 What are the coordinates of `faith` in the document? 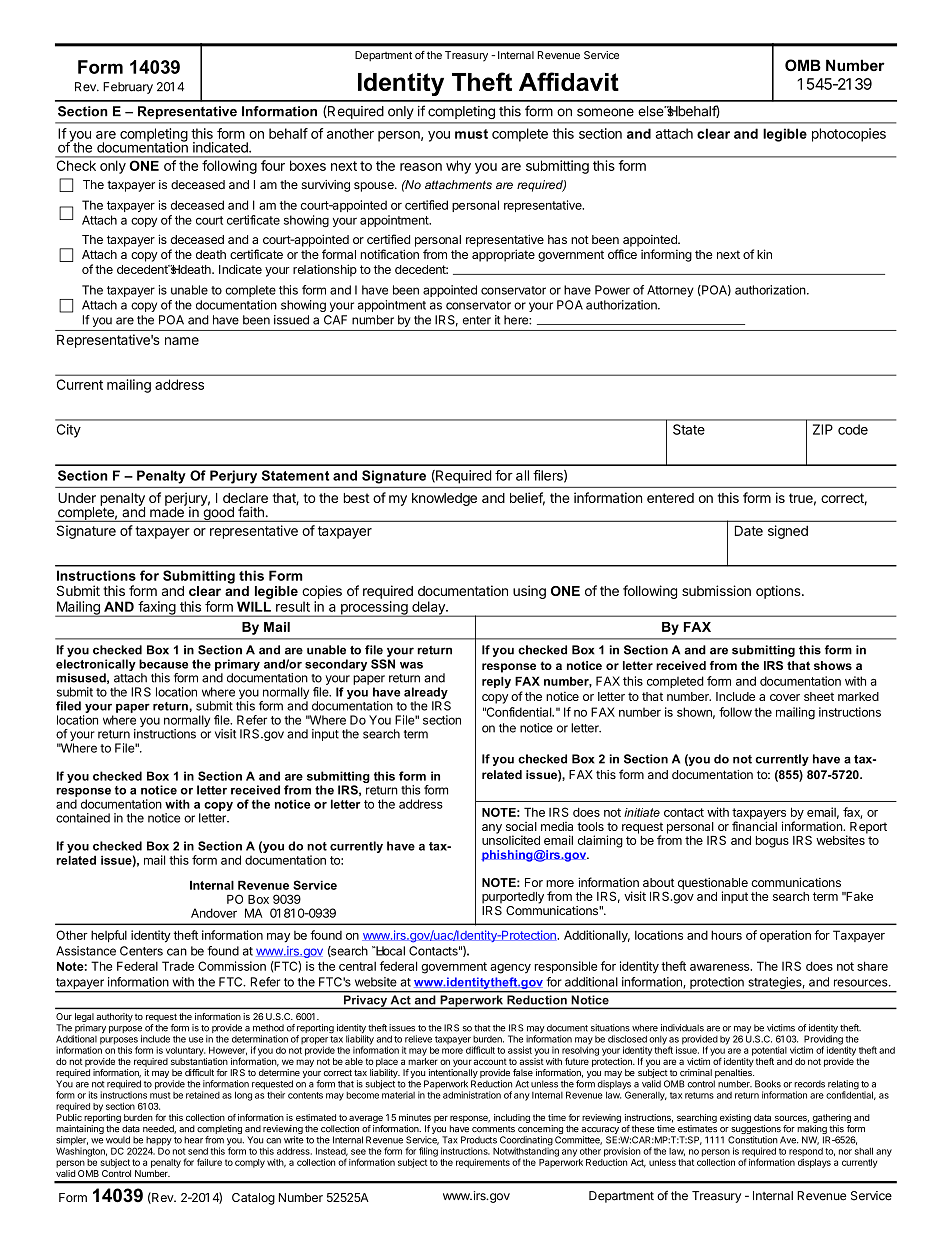 It's located at (251, 511).
